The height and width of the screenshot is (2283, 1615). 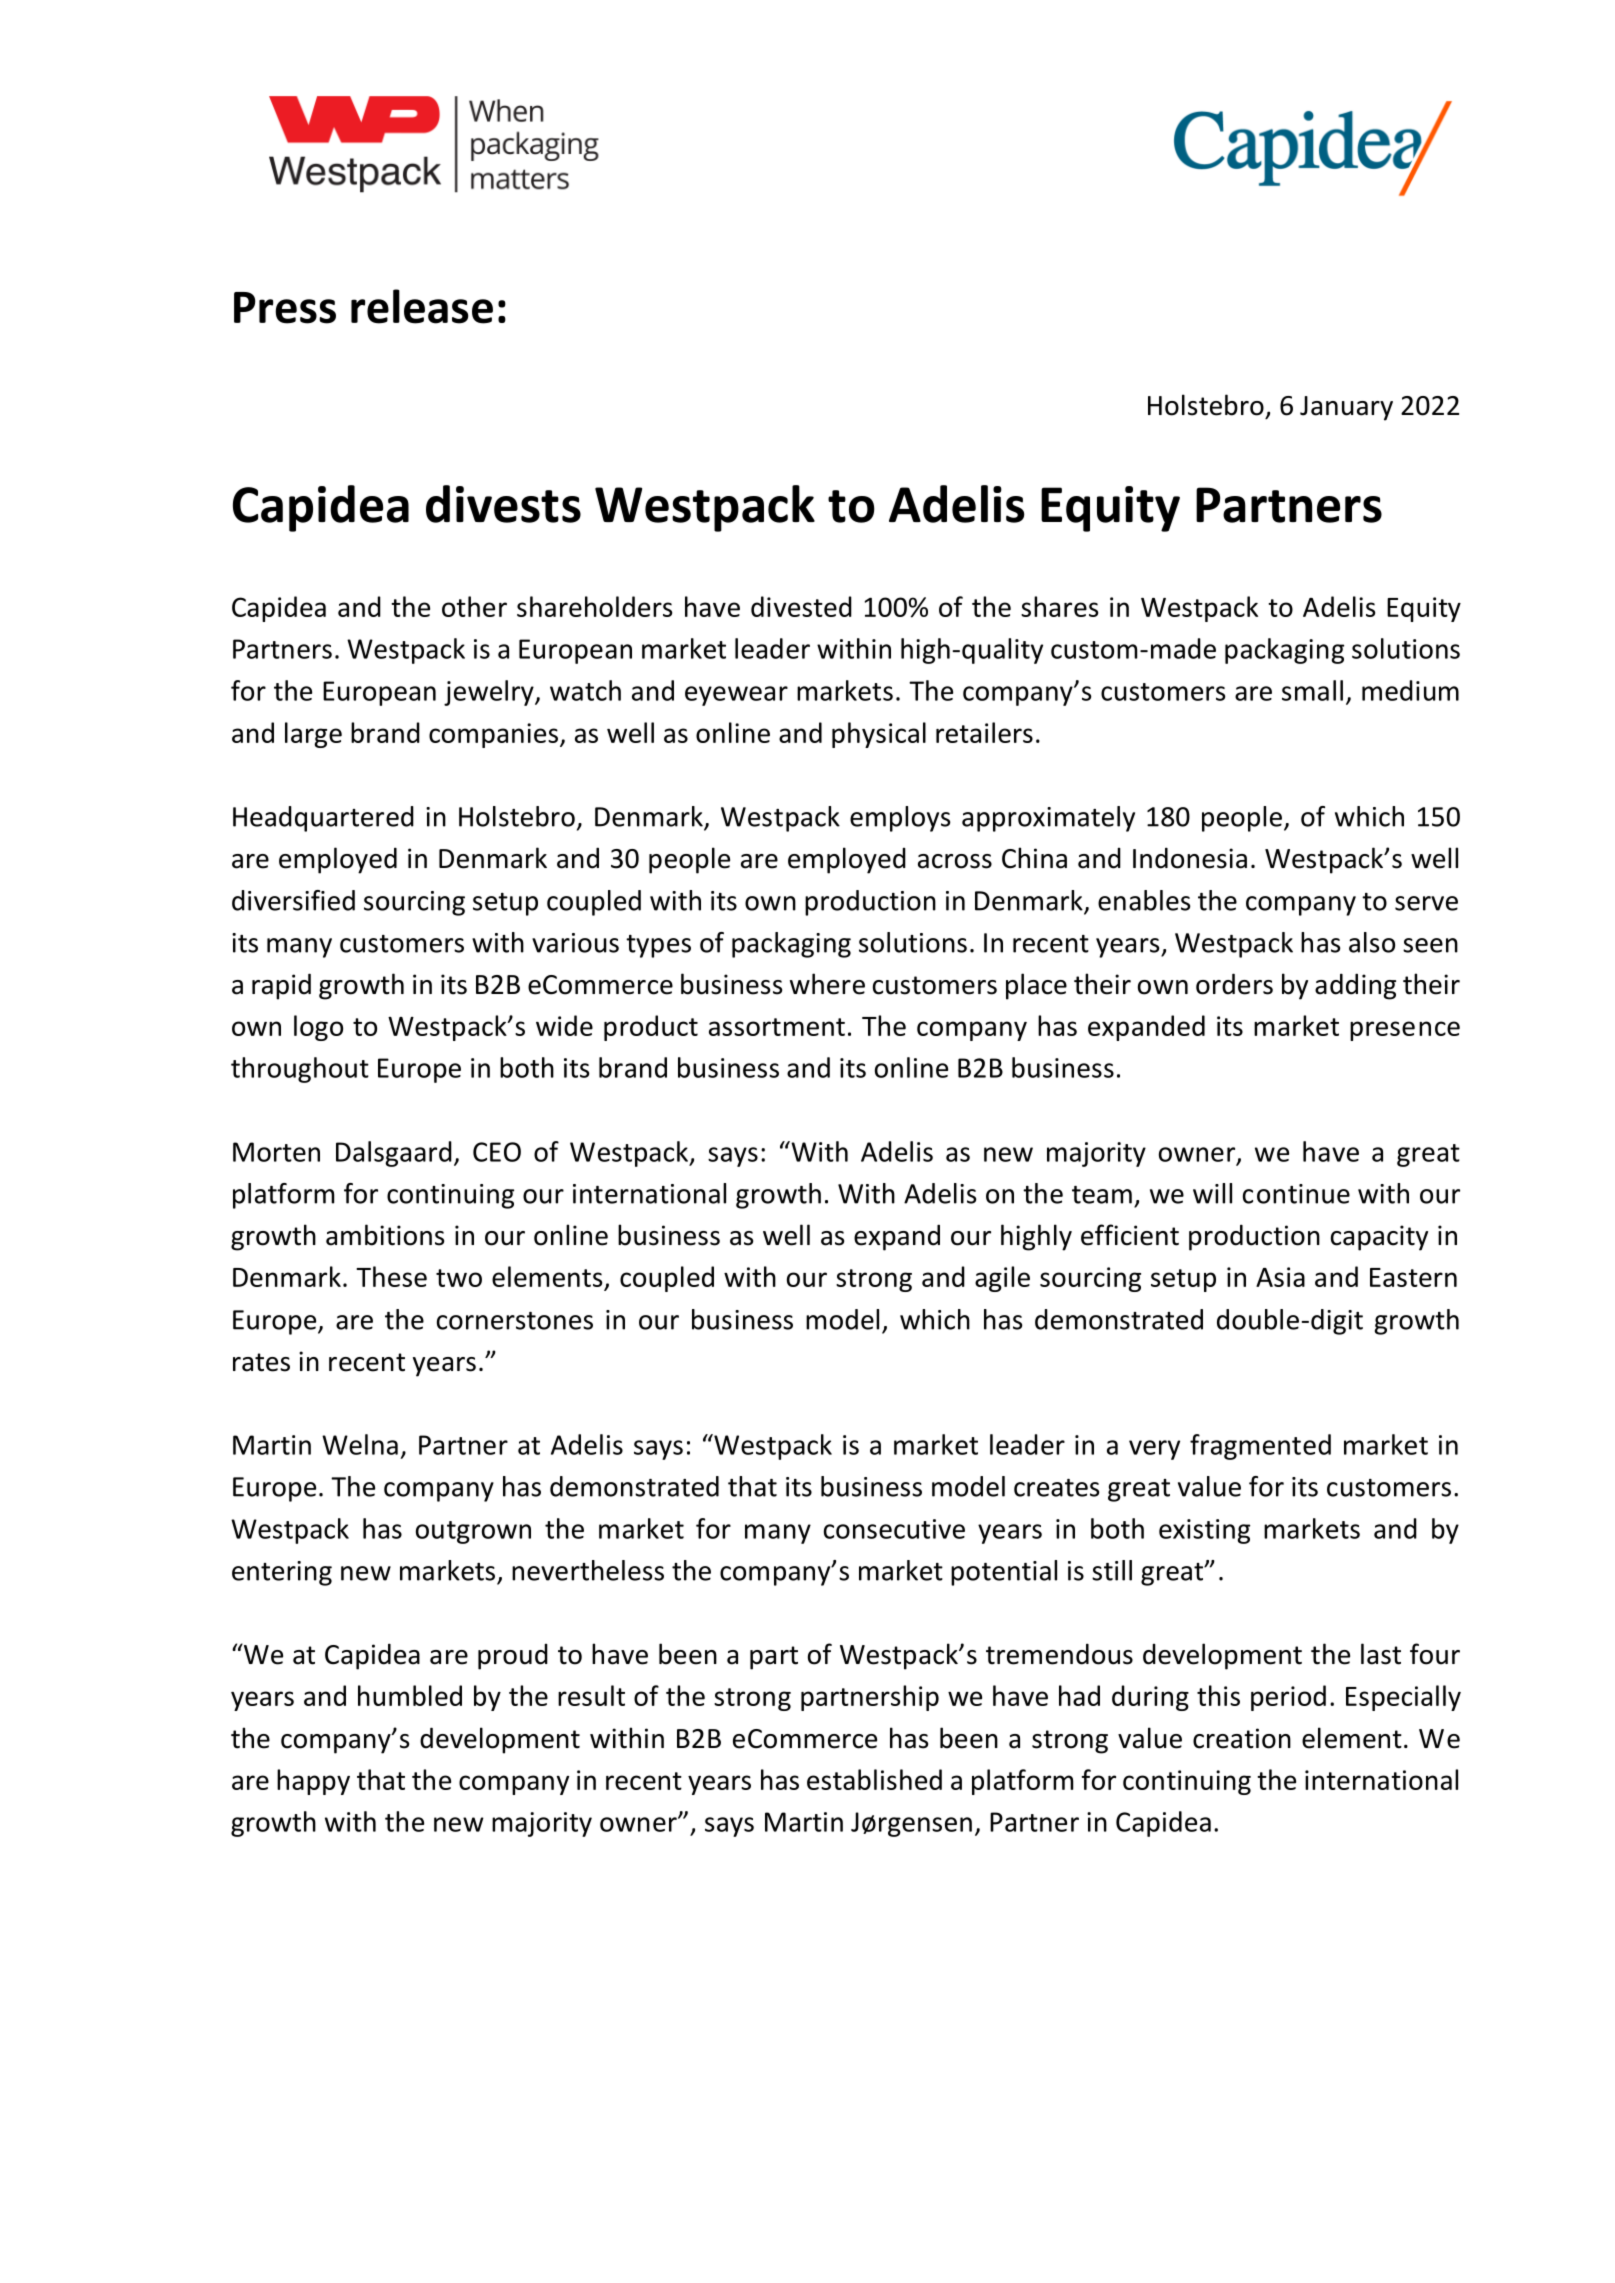 I want to click on These, so click(x=391, y=1276).
